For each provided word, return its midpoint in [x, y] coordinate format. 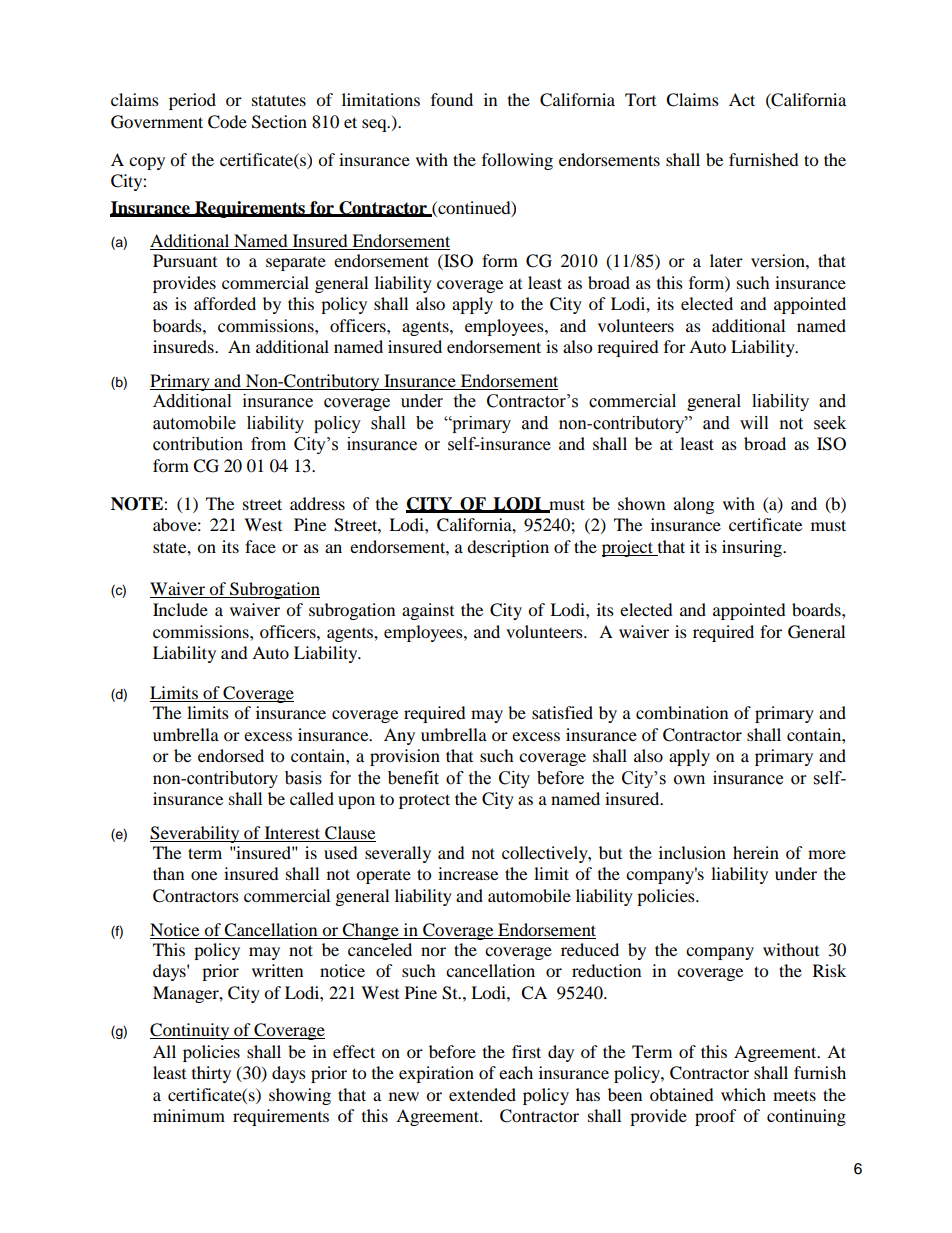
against [428, 611]
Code [227, 122]
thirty [211, 1074]
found [452, 99]
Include [180, 609]
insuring [753, 548]
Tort [640, 99]
